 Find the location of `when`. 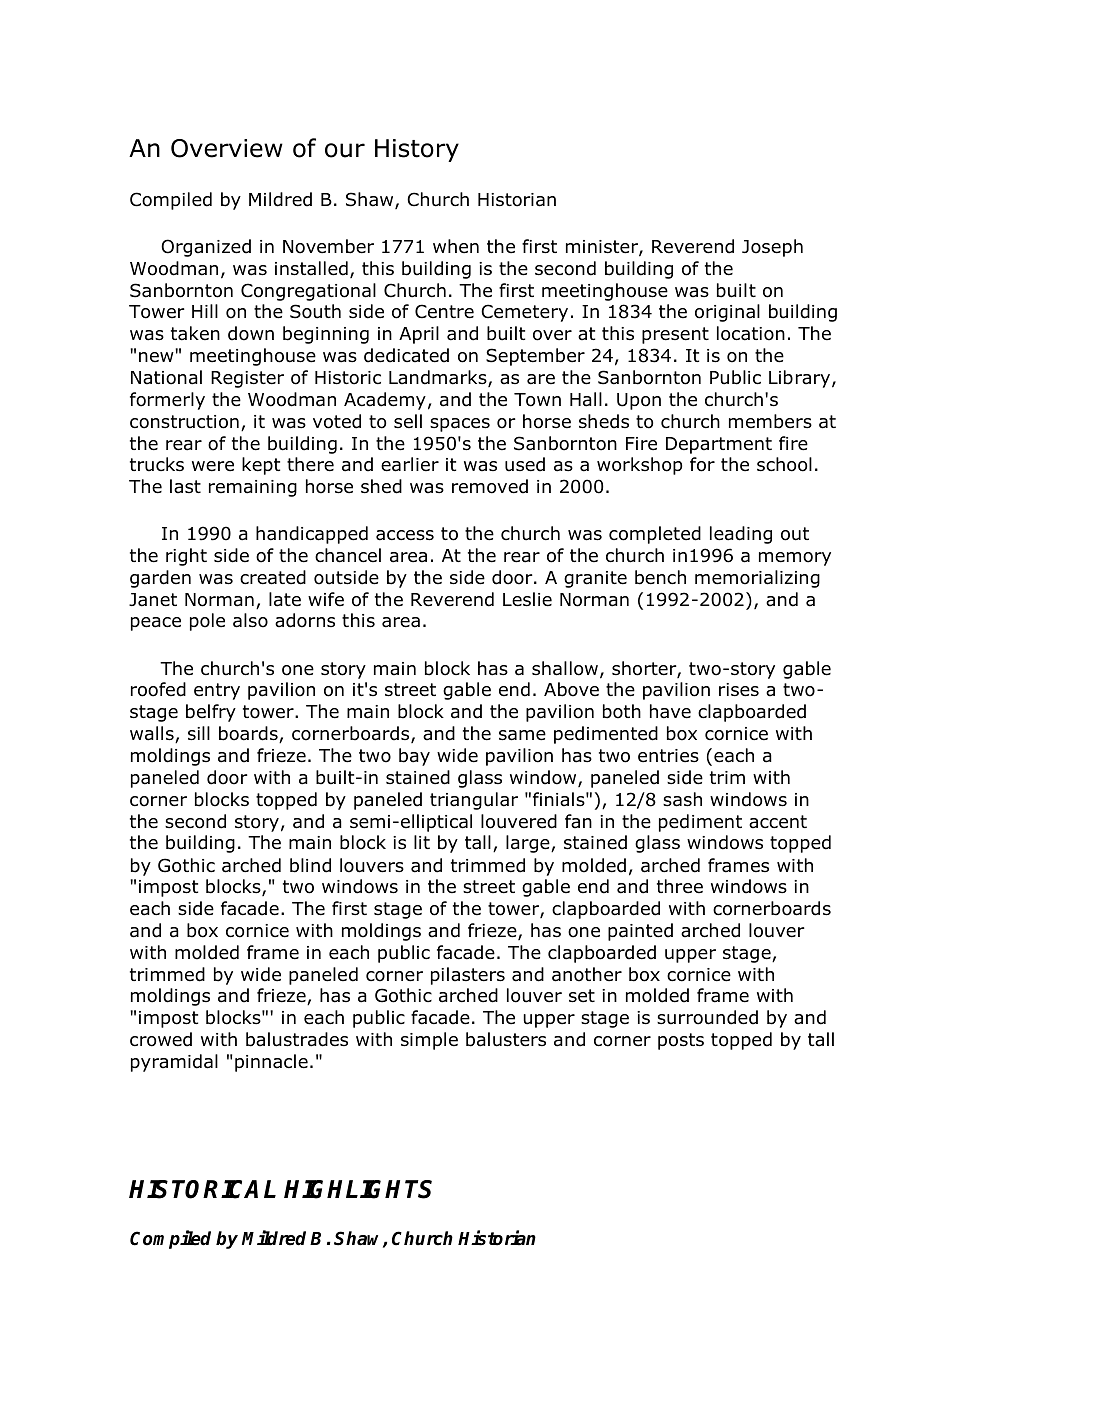

when is located at coordinates (456, 246).
